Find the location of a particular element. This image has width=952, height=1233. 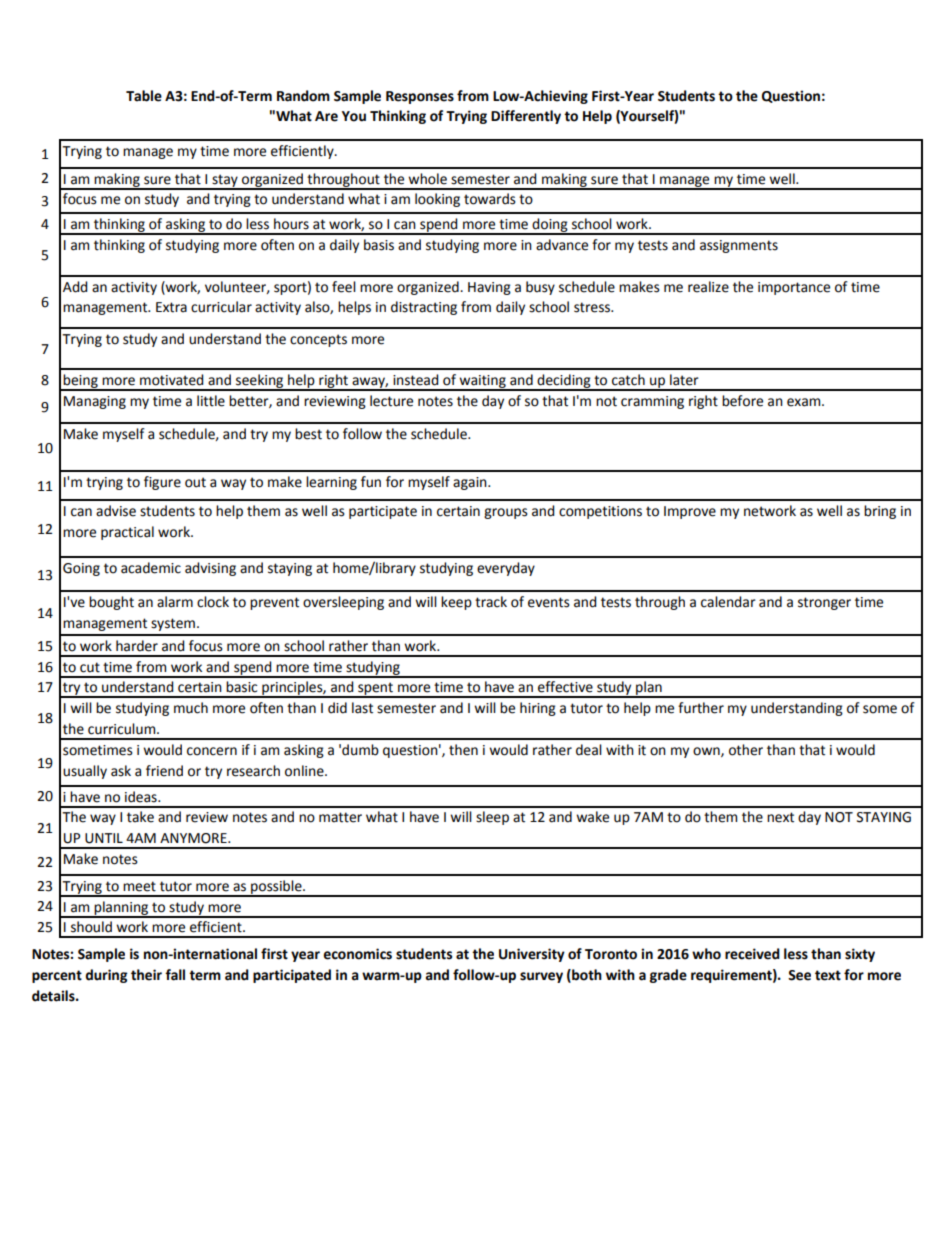

Improve is located at coordinates (690, 512).
